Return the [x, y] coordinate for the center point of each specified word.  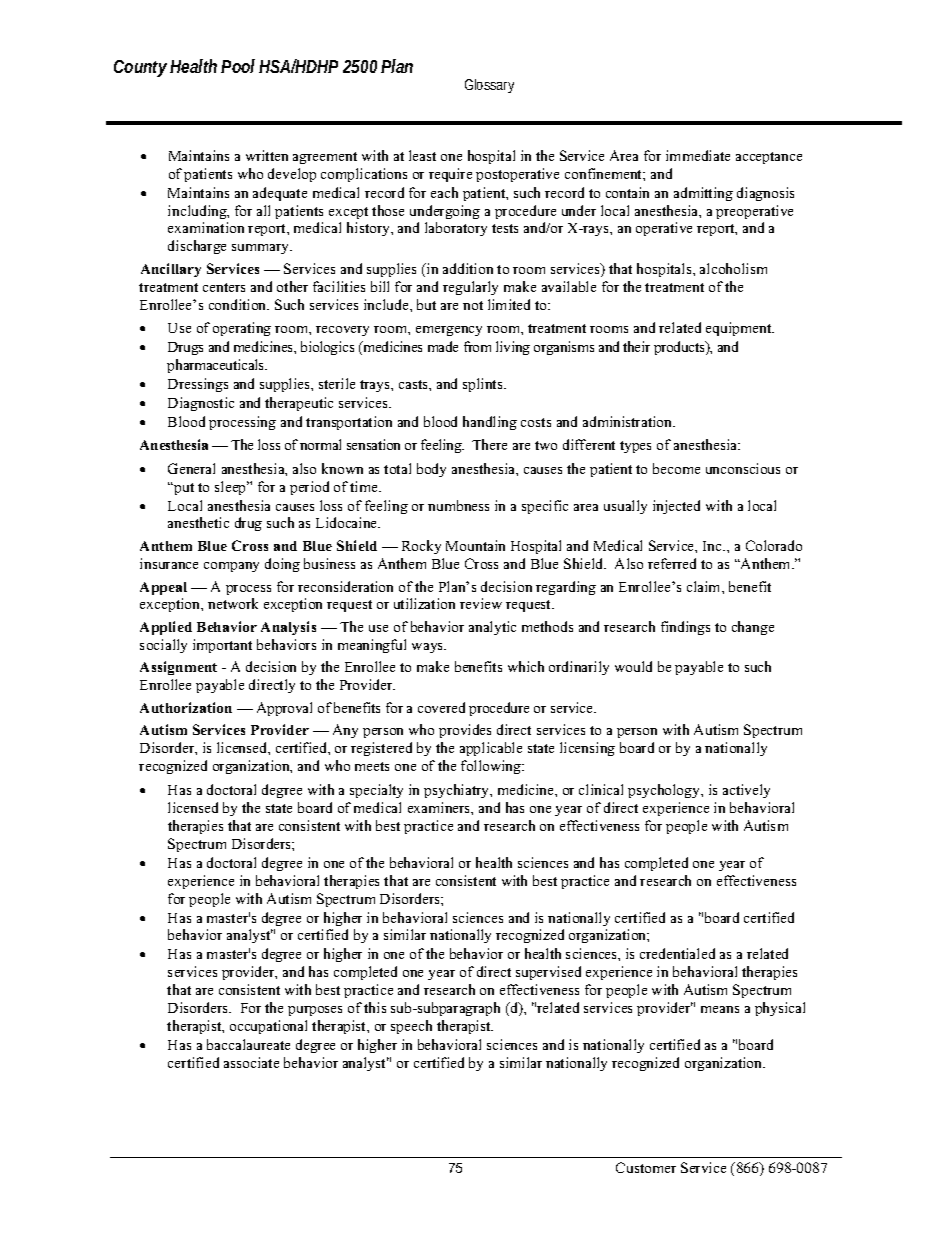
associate [251, 1062]
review [481, 603]
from [477, 346]
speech [411, 1027]
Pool [238, 66]
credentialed [677, 953]
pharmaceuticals [217, 366]
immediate [698, 155]
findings [685, 628]
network [233, 603]
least [422, 155]
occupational [268, 1027]
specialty [376, 791]
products [680, 348]
